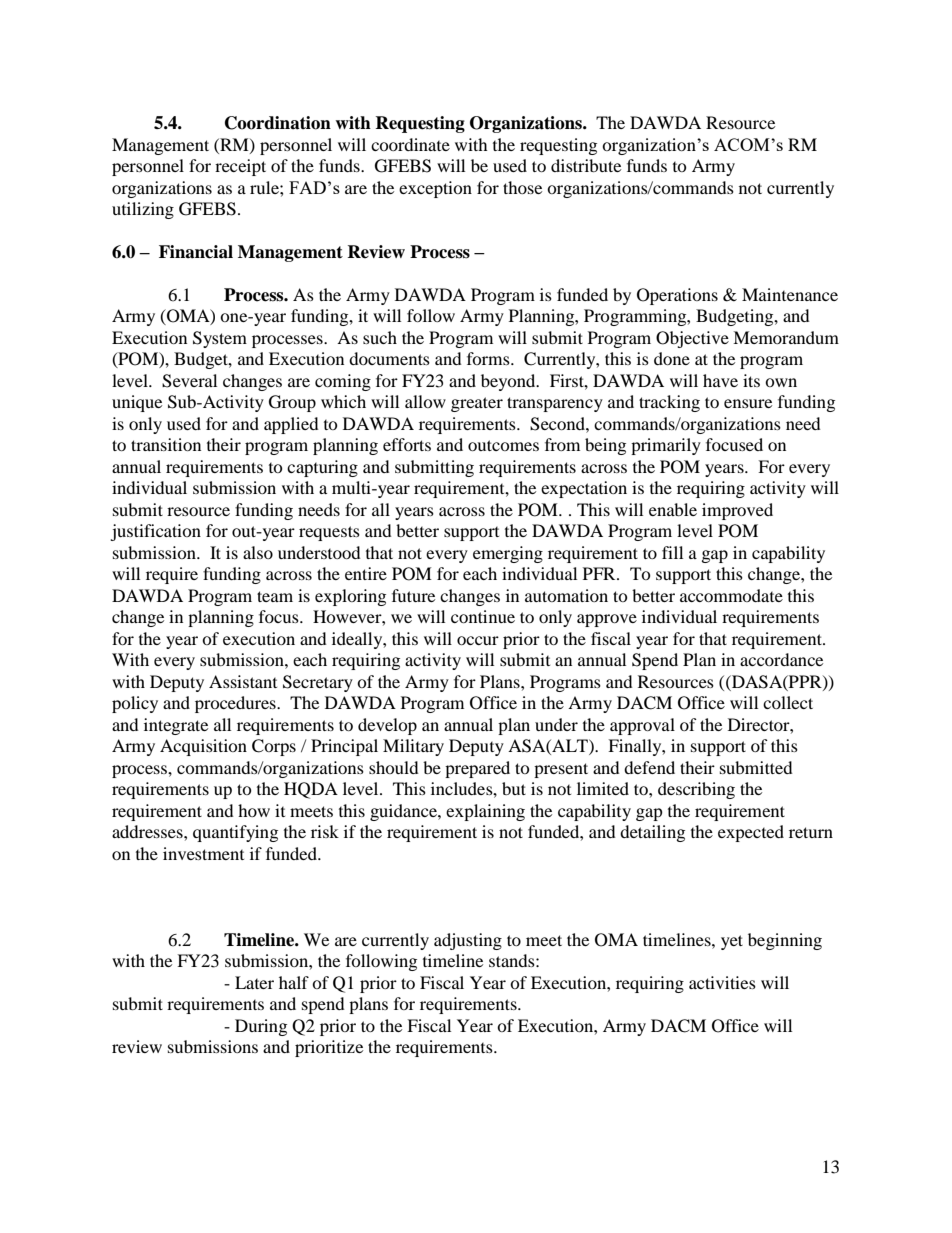 The image size is (952, 1233). I want to click on coordinate, so click(410, 144).
